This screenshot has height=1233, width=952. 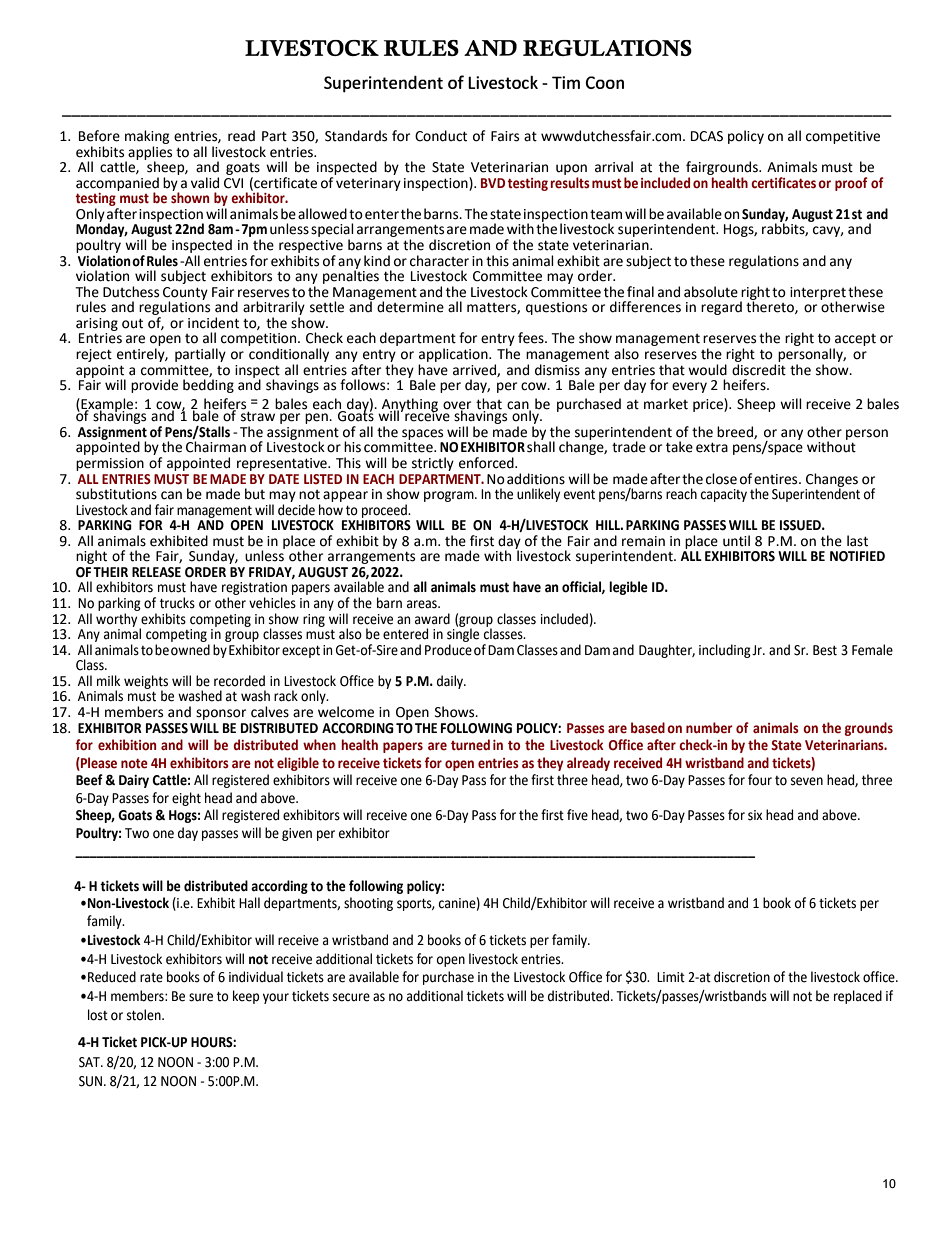 What do you see at coordinates (441, 136) in the screenshot?
I see `Conduct` at bounding box center [441, 136].
